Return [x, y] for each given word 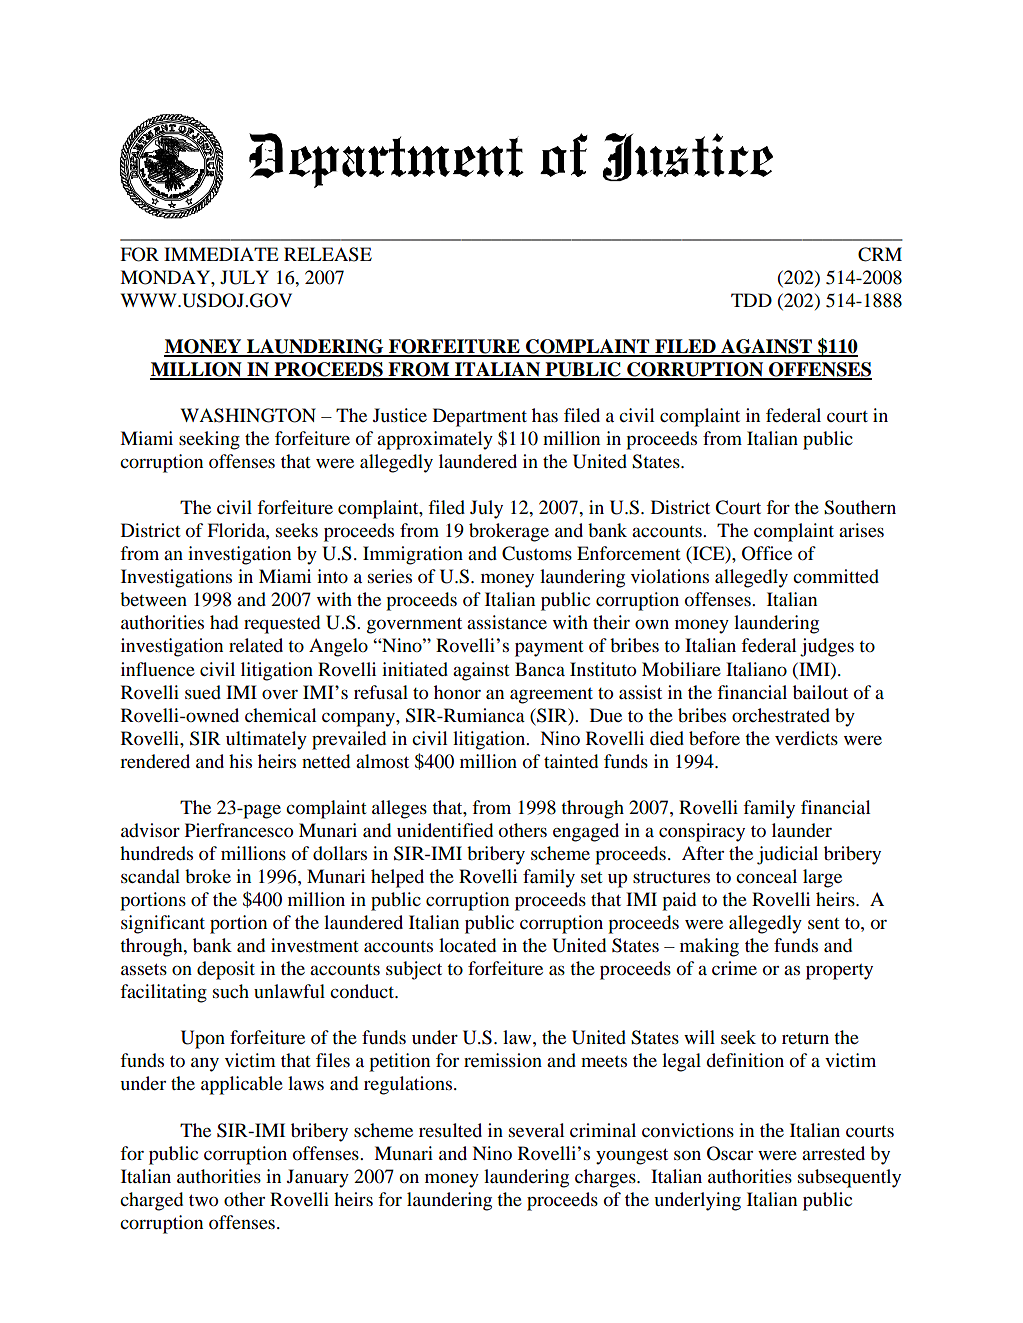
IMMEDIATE [221, 254]
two [203, 1200]
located [467, 945]
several [537, 1130]
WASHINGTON [248, 415]
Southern [860, 507]
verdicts [806, 738]
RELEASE [328, 254]
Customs [537, 553]
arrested [833, 1153]
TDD [751, 300]
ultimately [266, 740]
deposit [226, 970]
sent [823, 923]
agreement [551, 696]
